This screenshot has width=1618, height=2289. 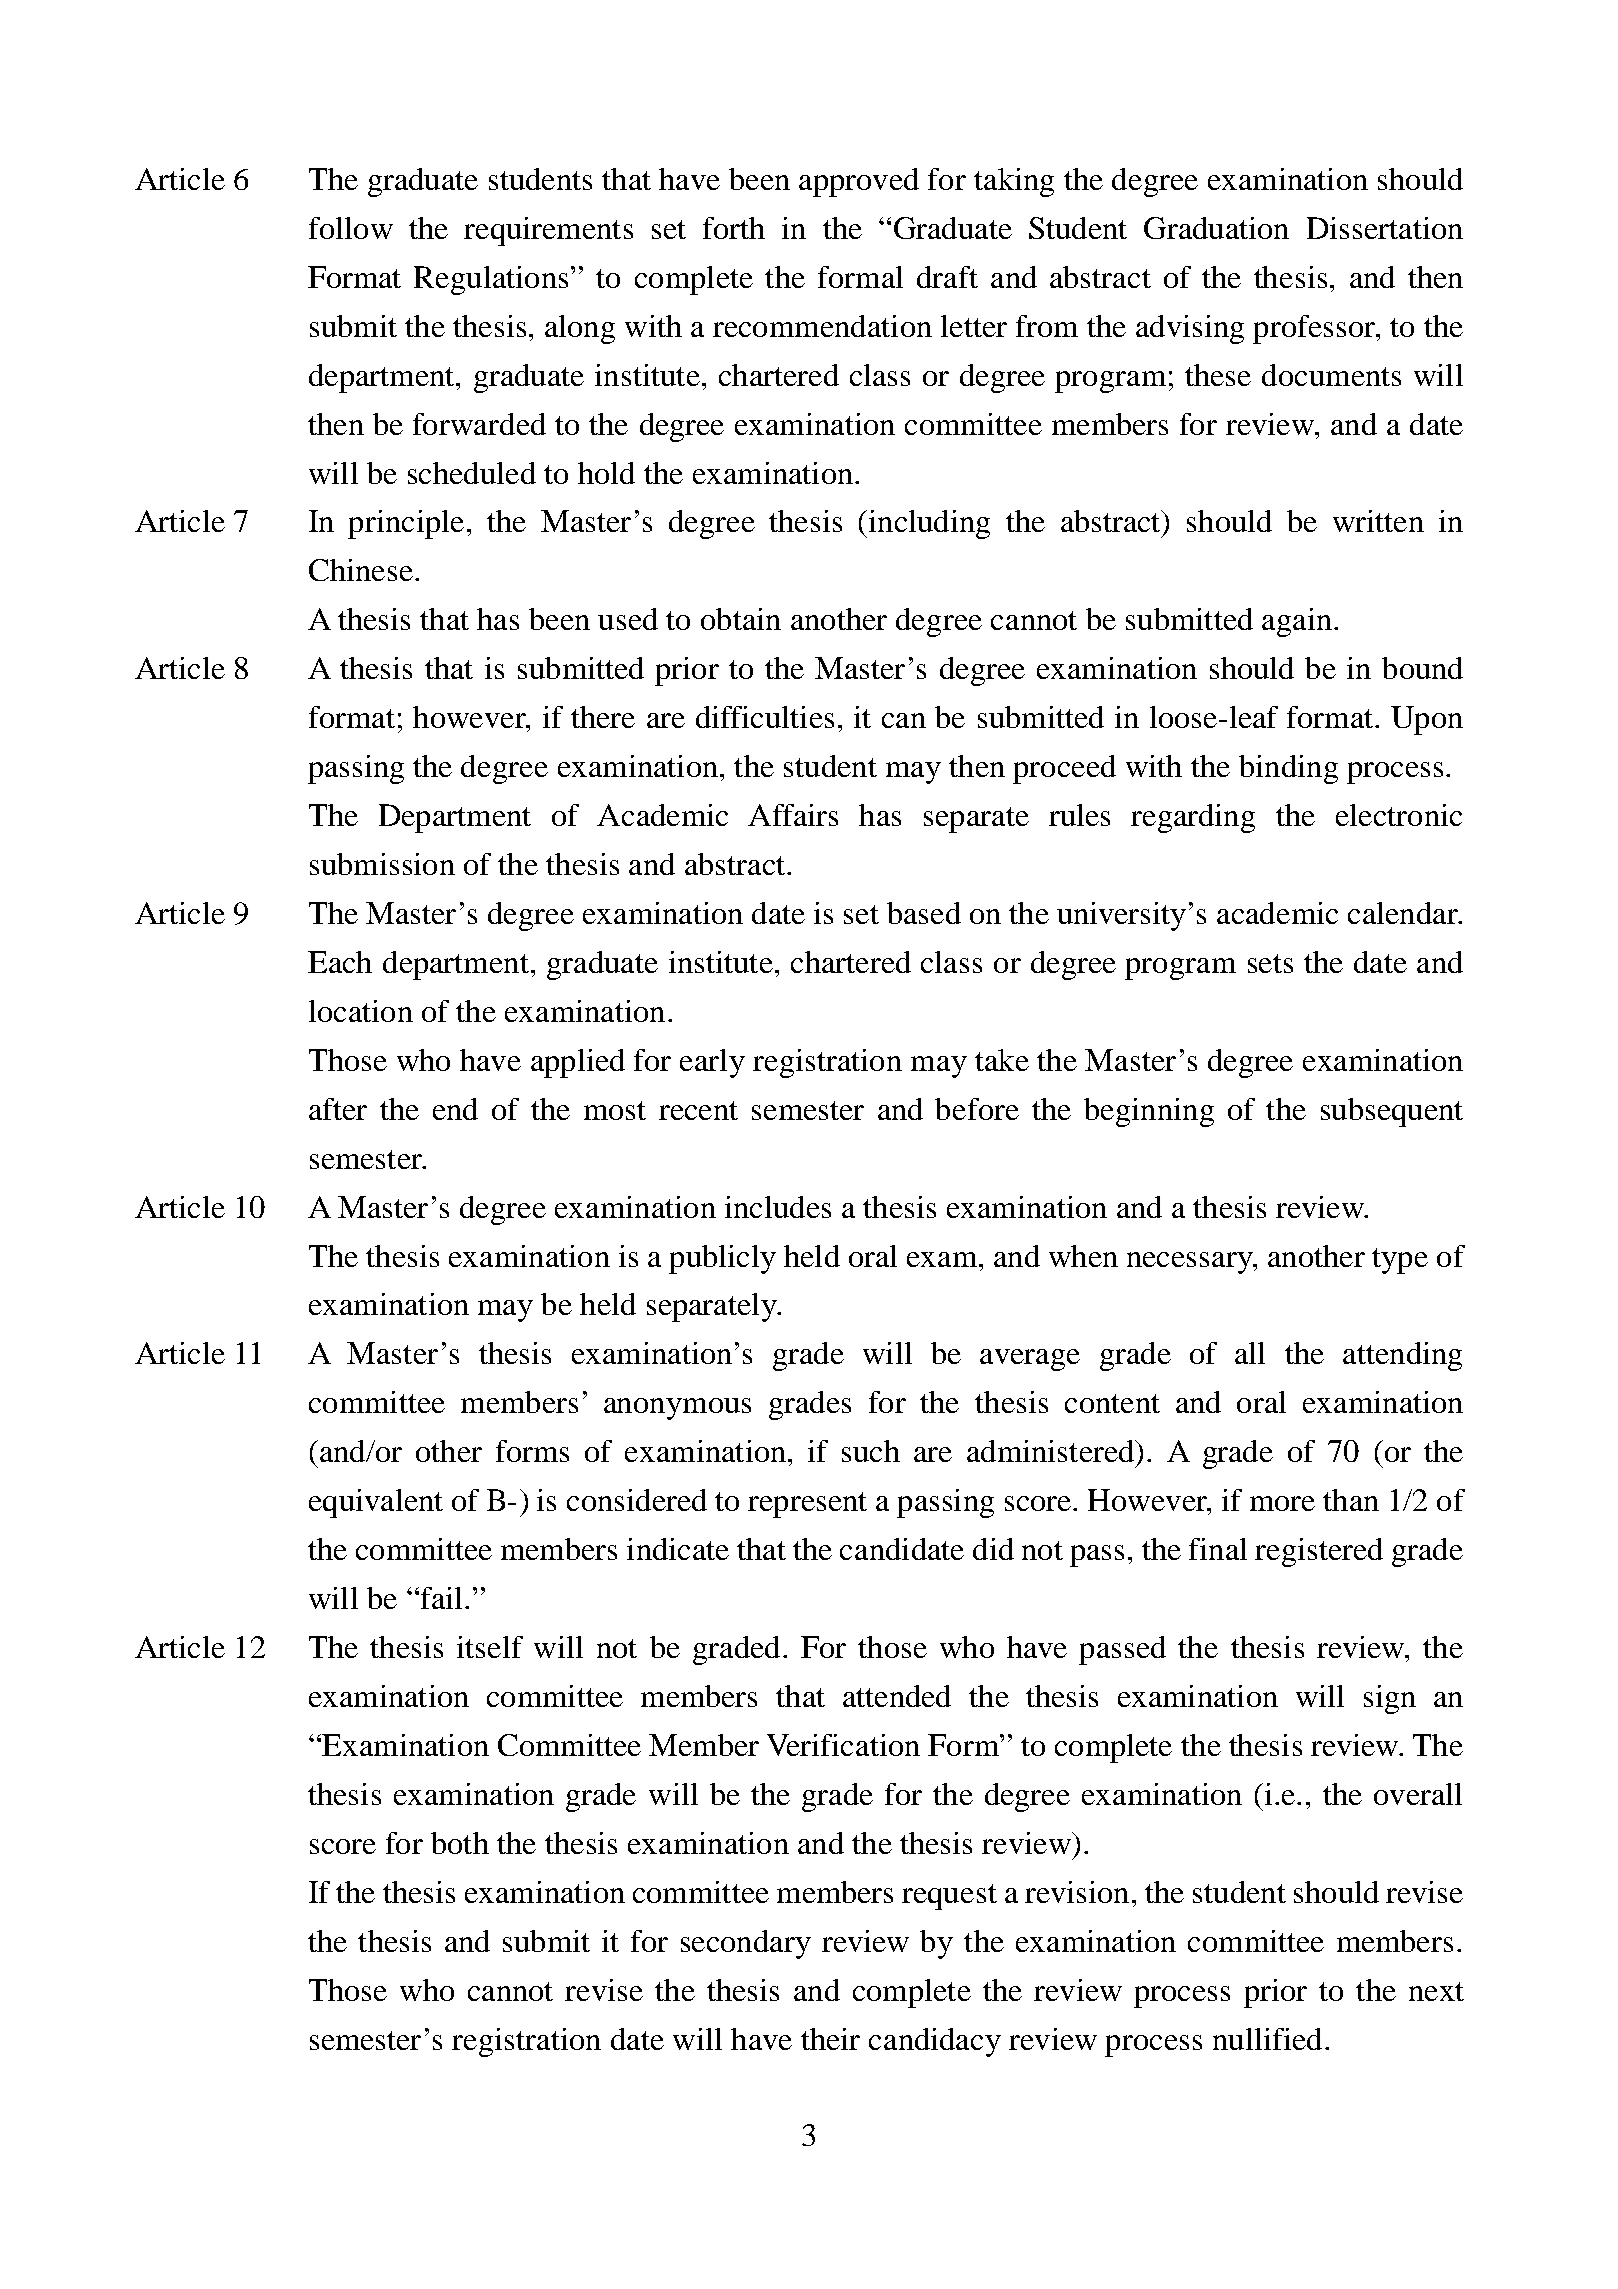 I want to click on Regulations, so click(x=491, y=280).
